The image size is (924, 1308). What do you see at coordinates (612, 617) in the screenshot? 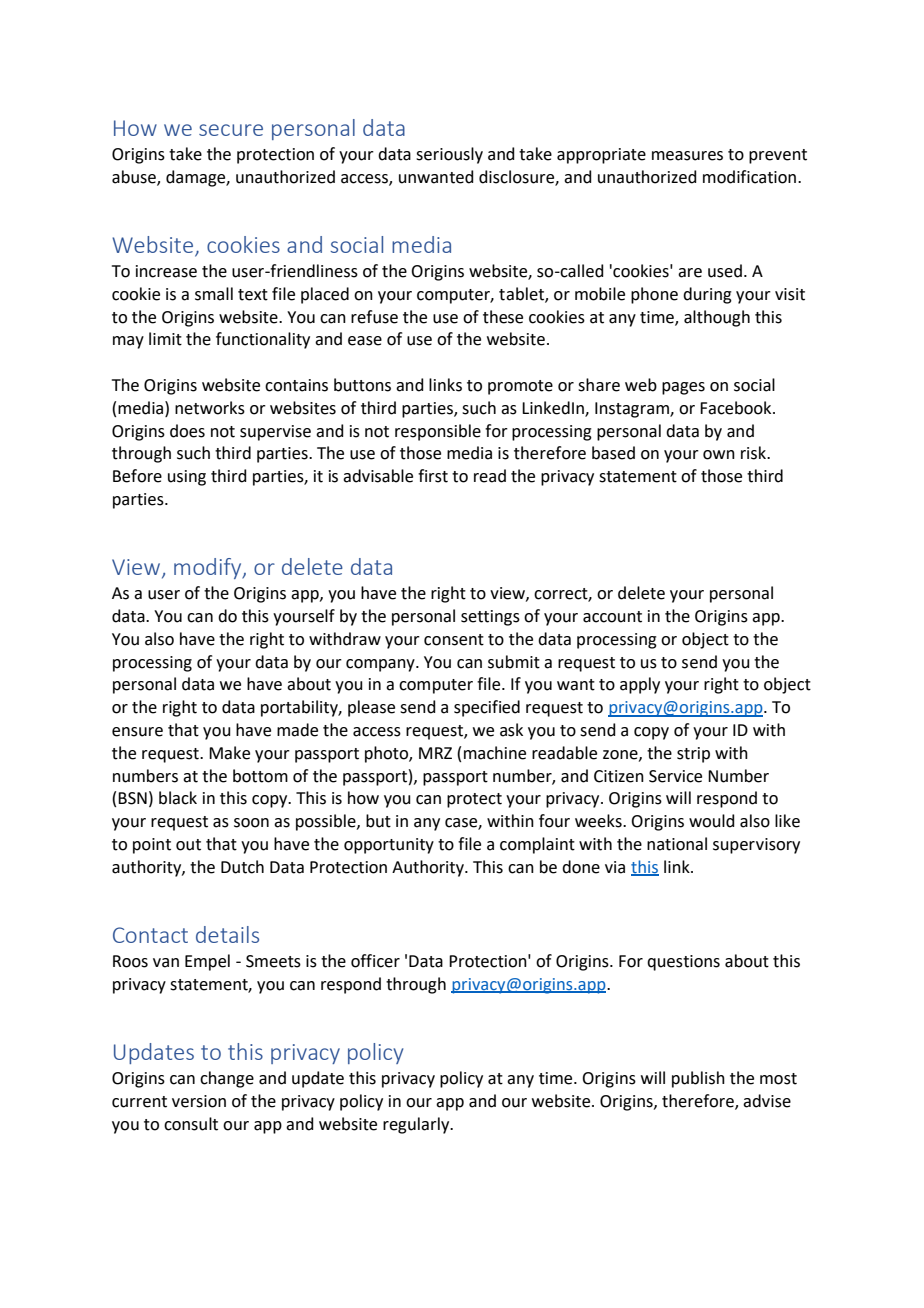
I see `account` at bounding box center [612, 617].
